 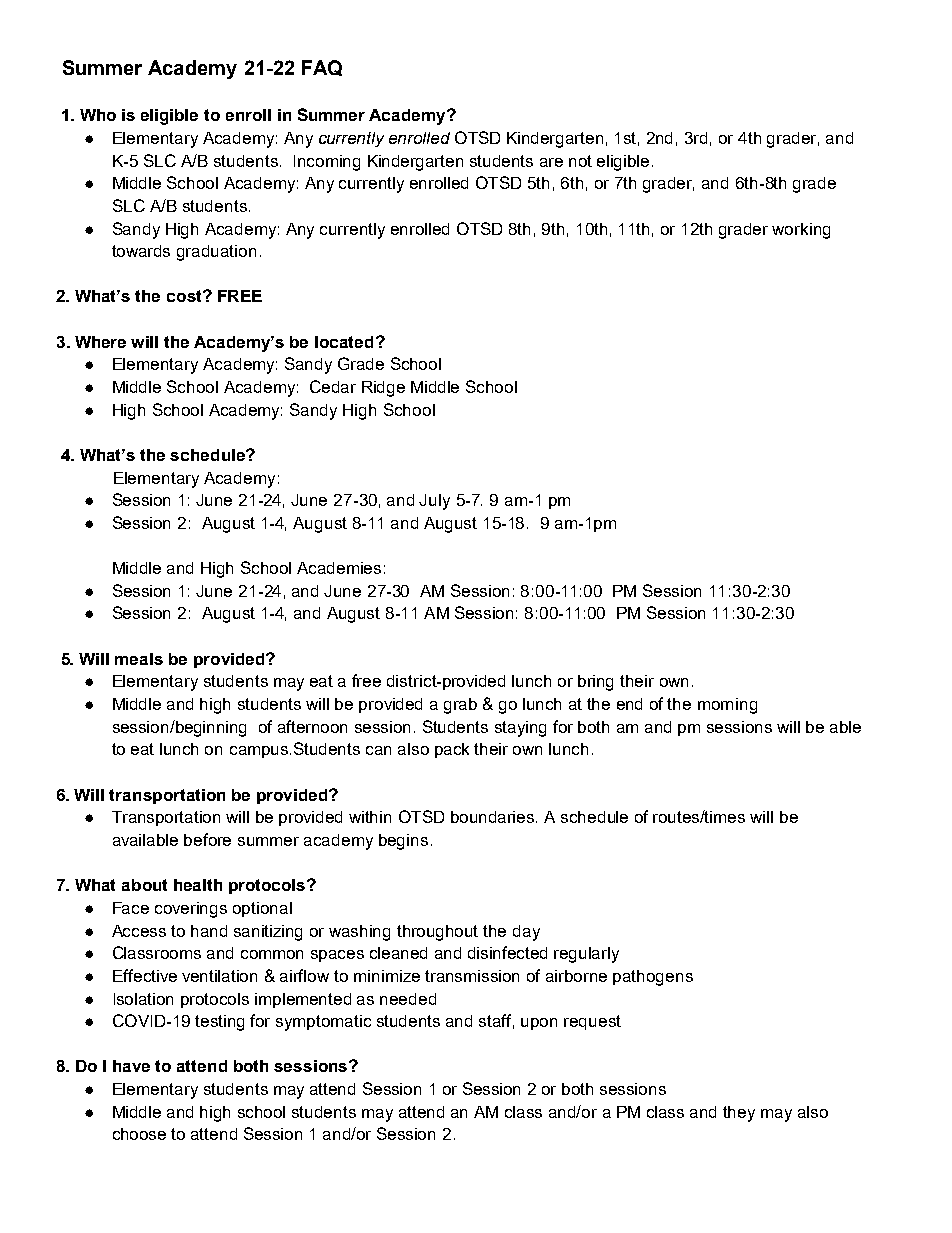 What do you see at coordinates (339, 568) in the page?
I see `Academies` at bounding box center [339, 568].
